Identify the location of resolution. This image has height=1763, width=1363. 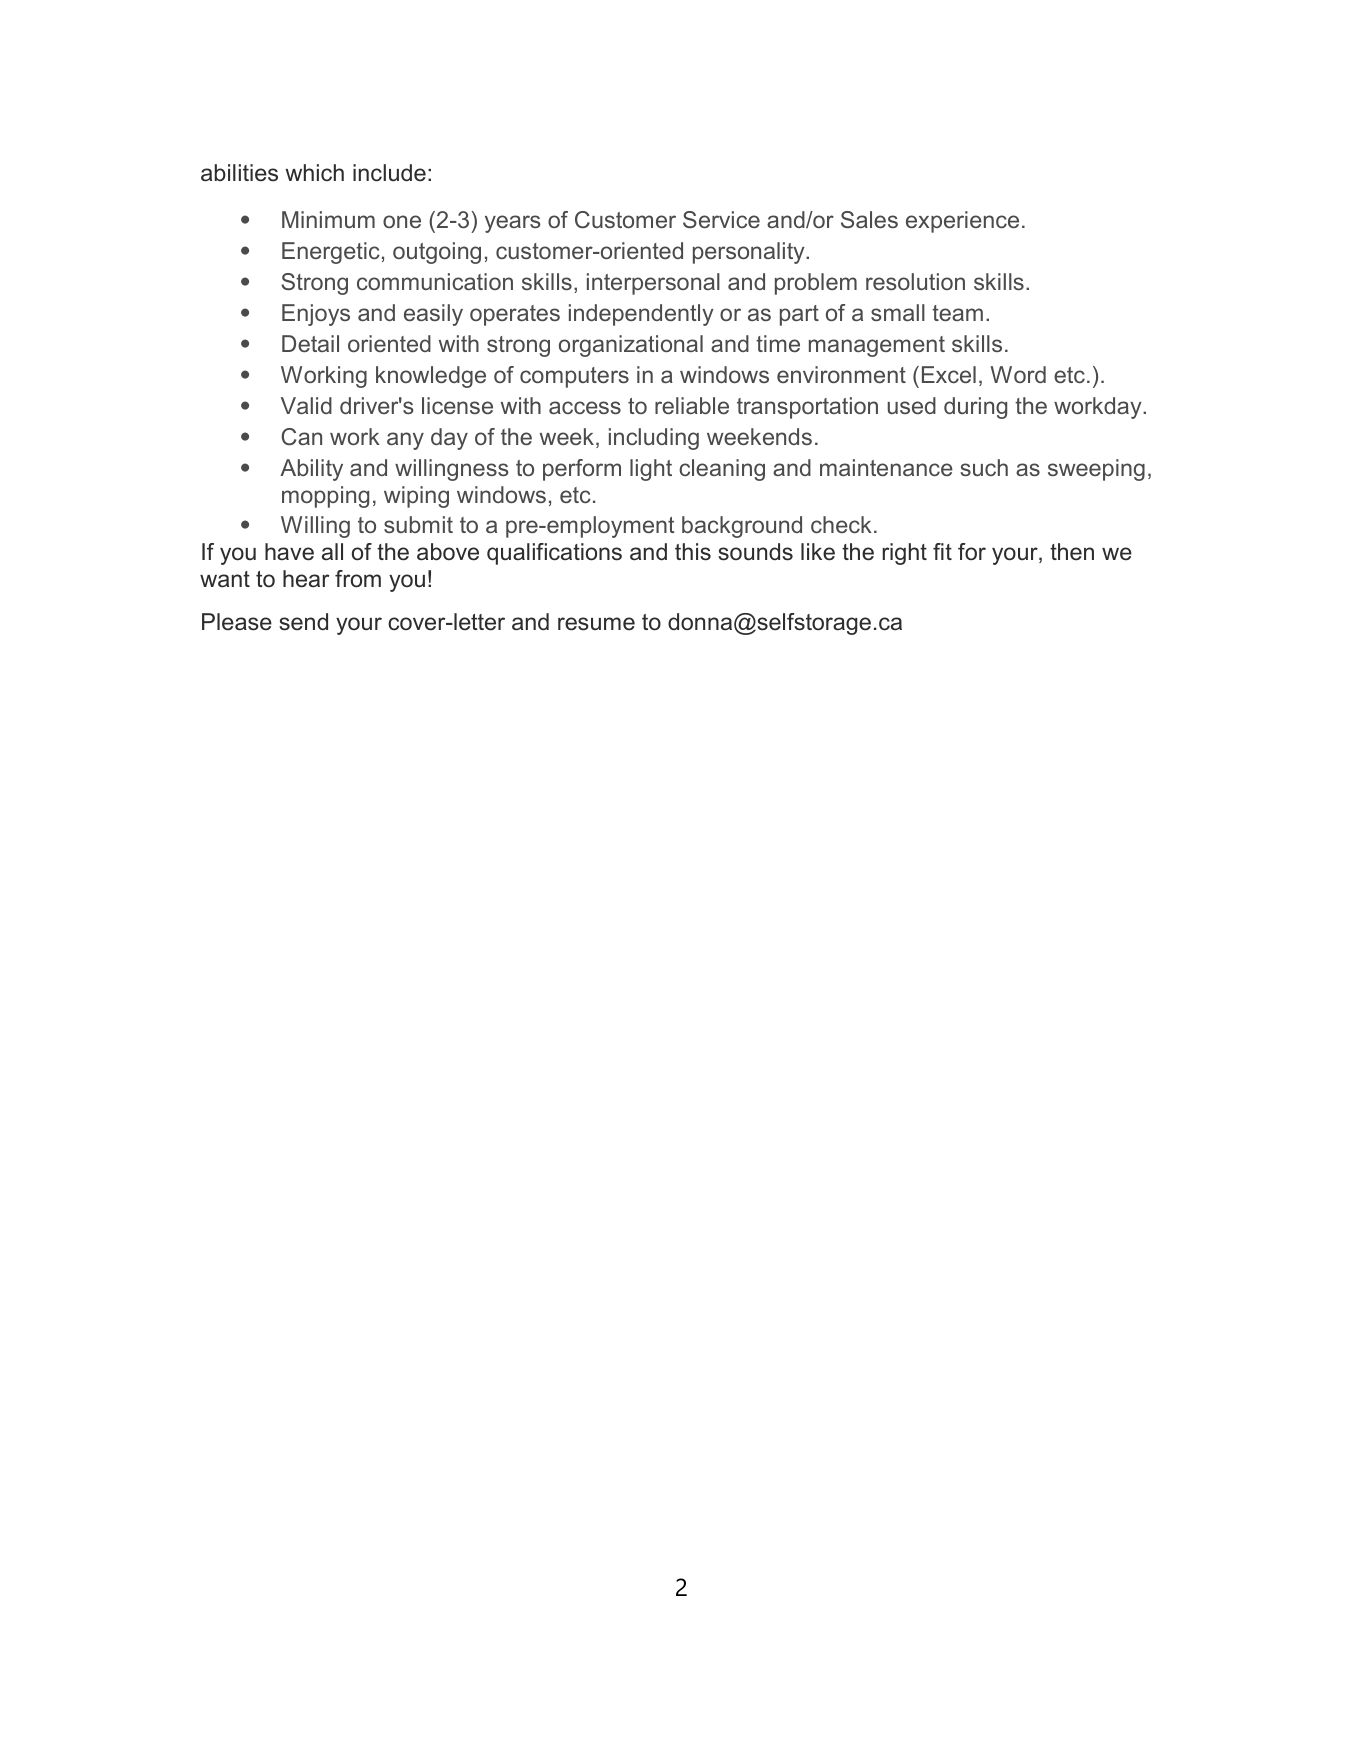
(915, 281).
